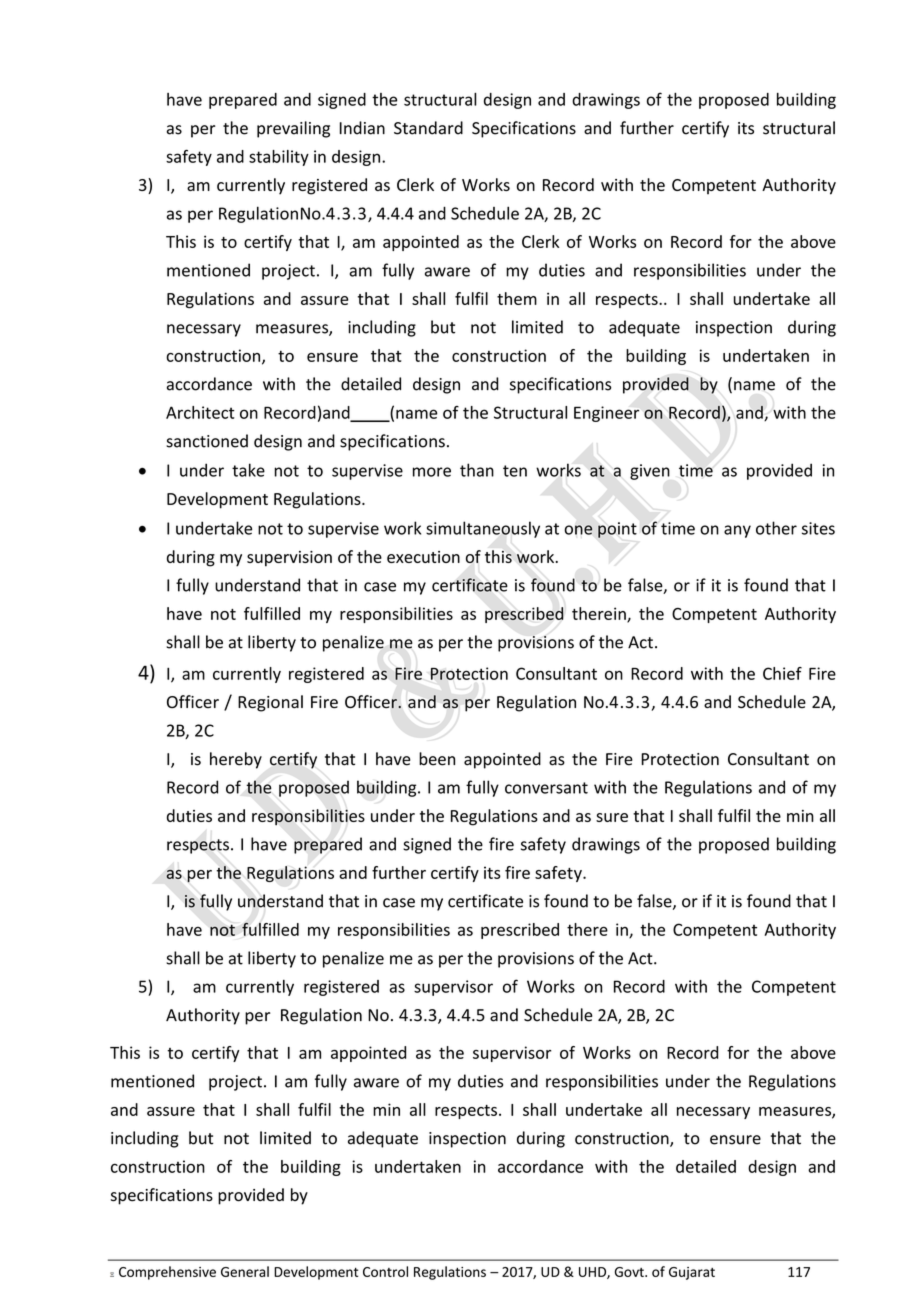 The width and height of the screenshot is (924, 1308). Describe the element at coordinates (245, 1271) in the screenshot. I see `General` at that location.
